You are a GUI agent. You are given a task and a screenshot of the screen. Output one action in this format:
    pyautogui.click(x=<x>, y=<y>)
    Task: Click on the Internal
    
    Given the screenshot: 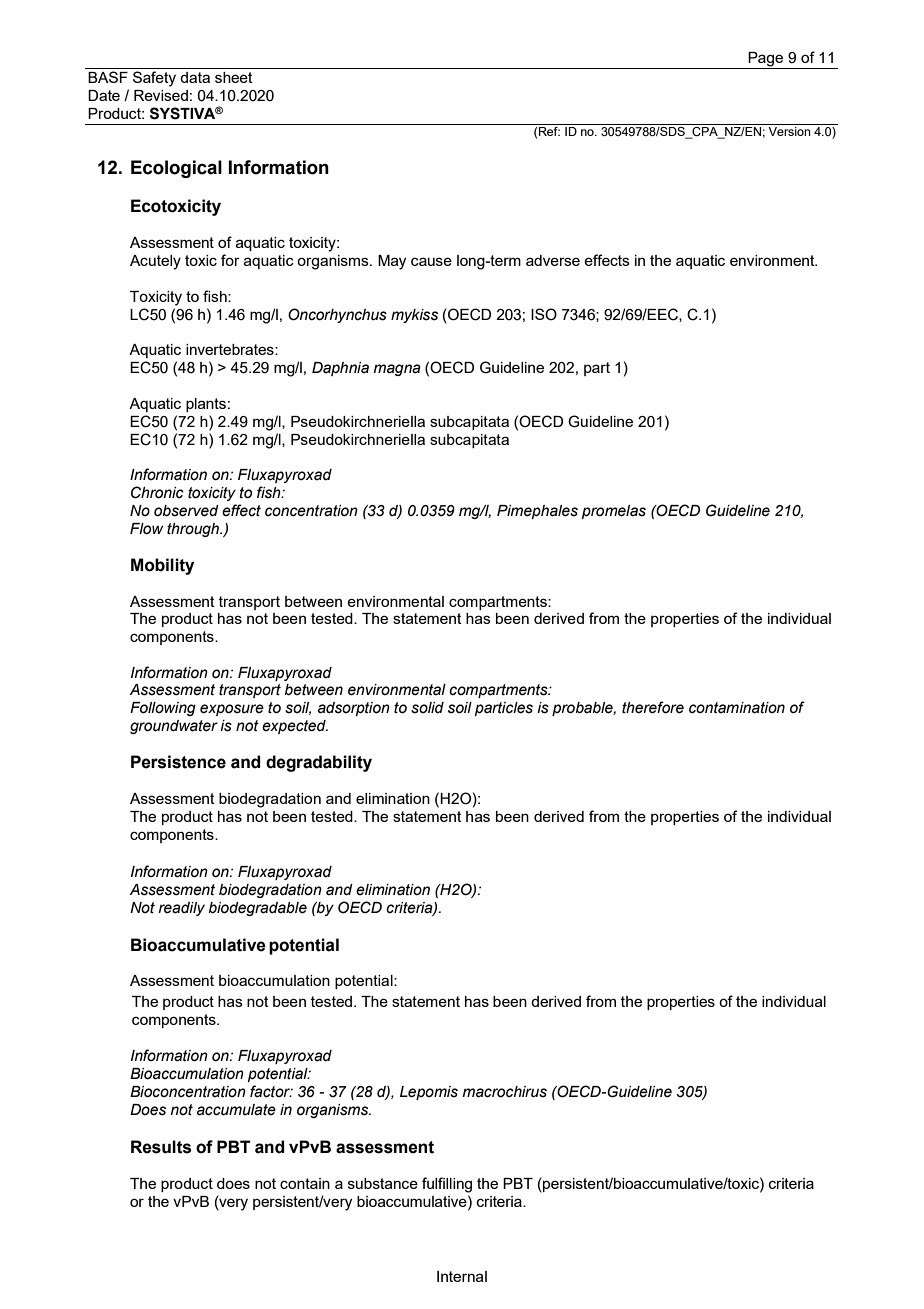 What is the action you would take?
    pyautogui.click(x=462, y=1276)
